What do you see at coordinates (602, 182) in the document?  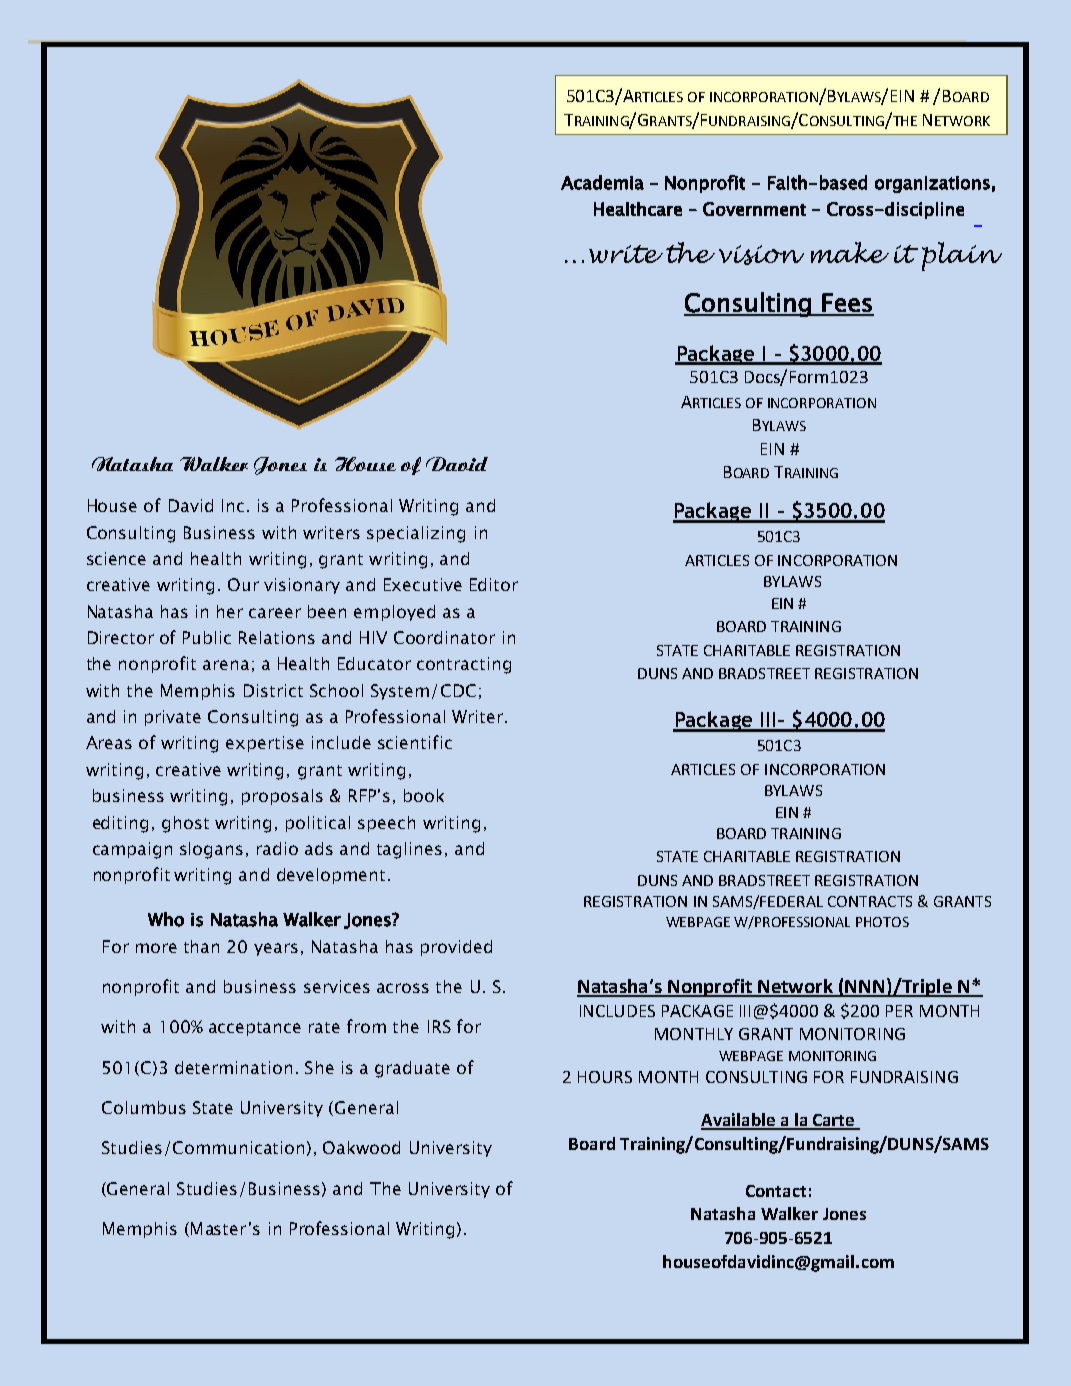 I see `Academia` at bounding box center [602, 182].
